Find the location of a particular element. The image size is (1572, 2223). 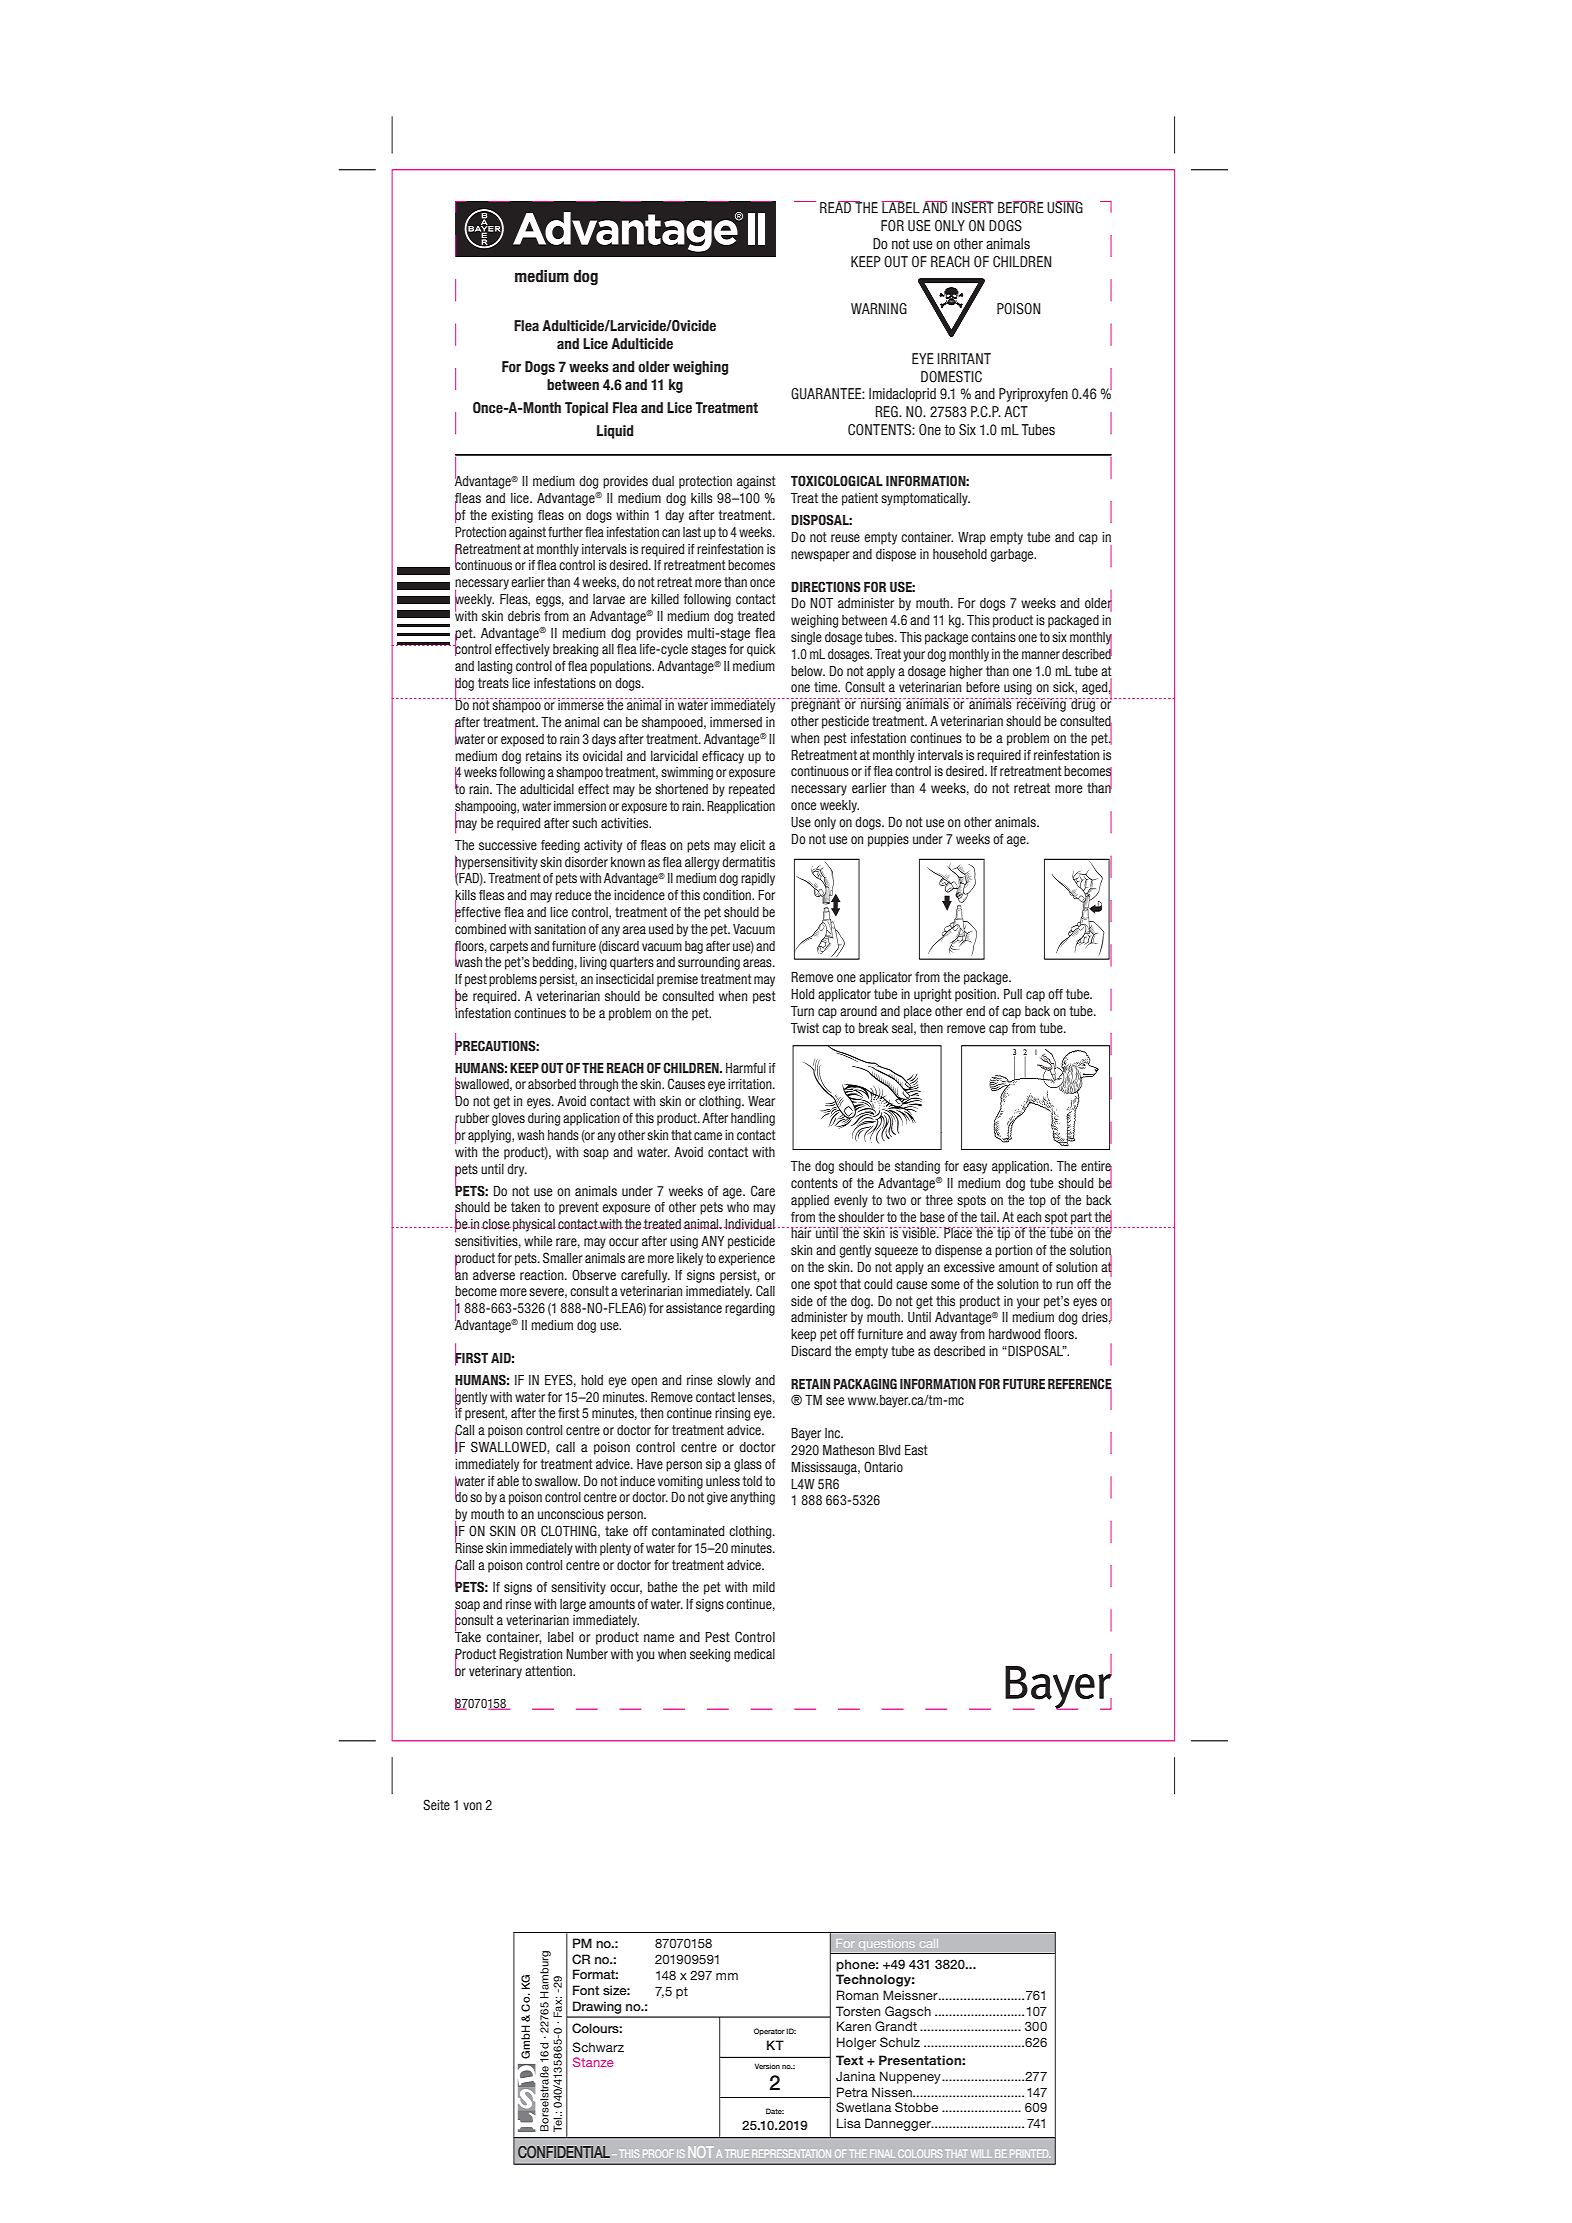

INSERT is located at coordinates (973, 207).
